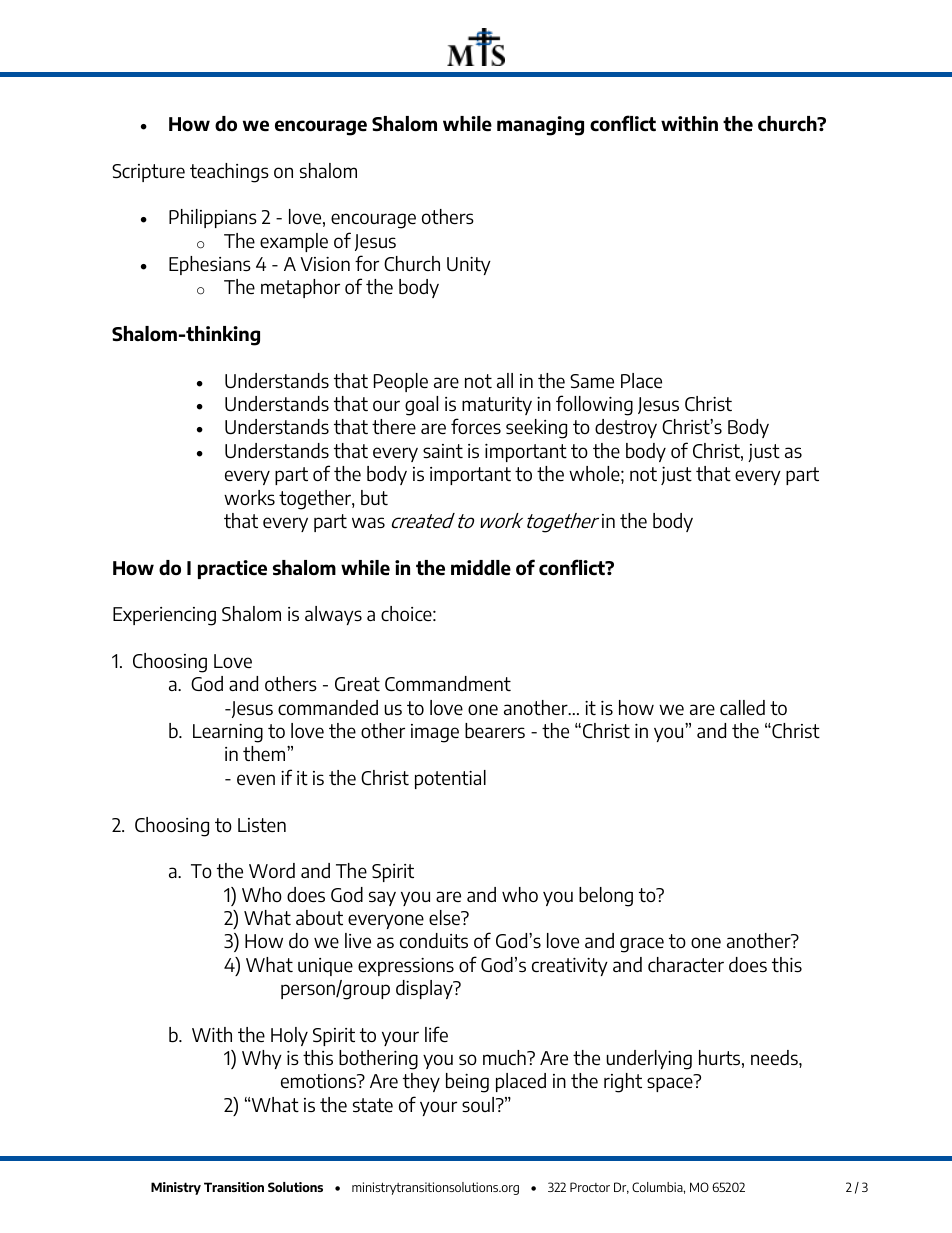  I want to click on character, so click(686, 964).
